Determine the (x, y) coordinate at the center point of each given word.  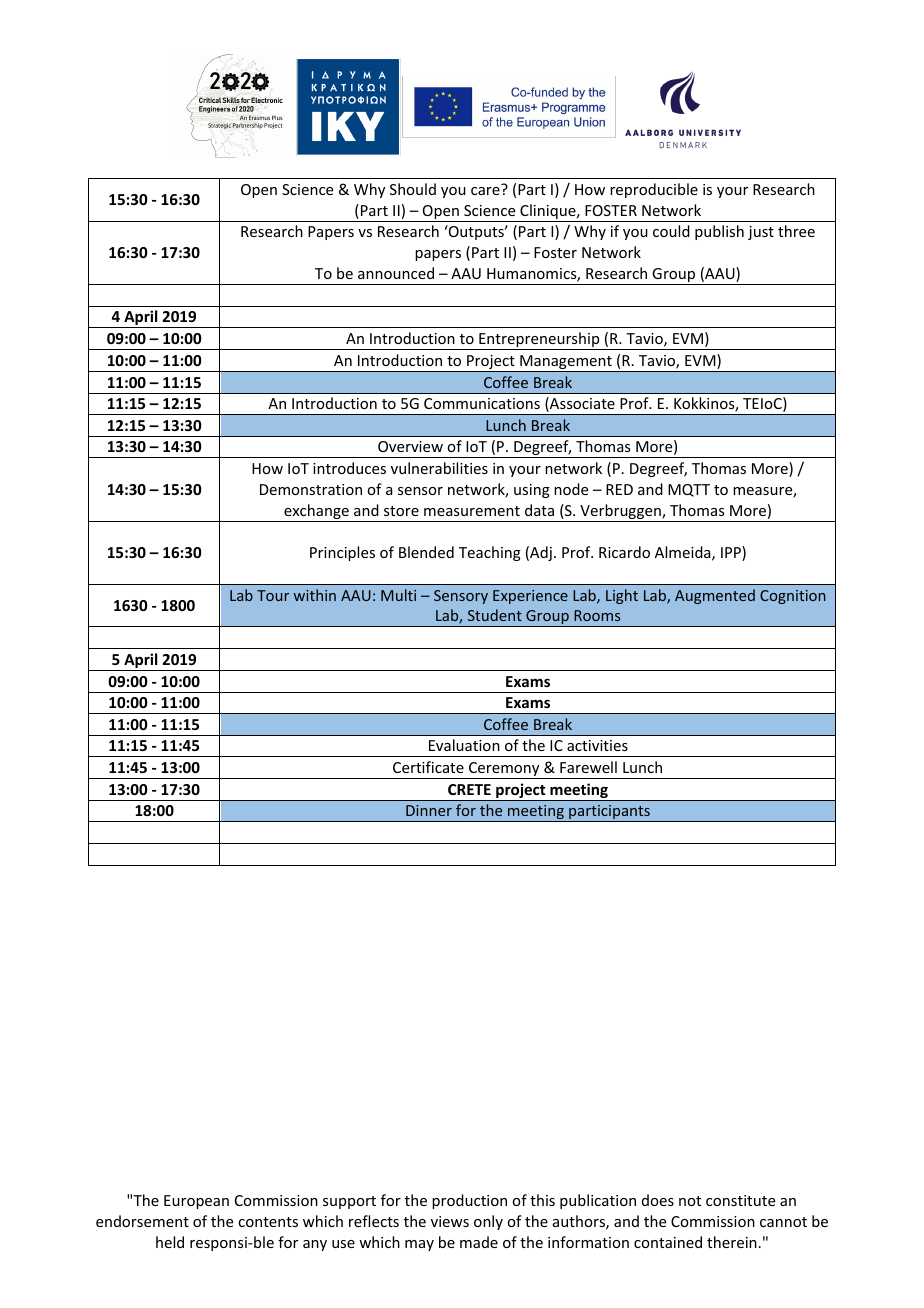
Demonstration (311, 489)
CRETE (469, 789)
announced (396, 273)
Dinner (429, 810)
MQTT (689, 490)
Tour (273, 595)
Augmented (715, 596)
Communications (482, 403)
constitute (740, 1200)
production (469, 1201)
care (485, 191)
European (196, 1202)
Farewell (588, 767)
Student (495, 615)
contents (268, 1222)
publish (719, 232)
